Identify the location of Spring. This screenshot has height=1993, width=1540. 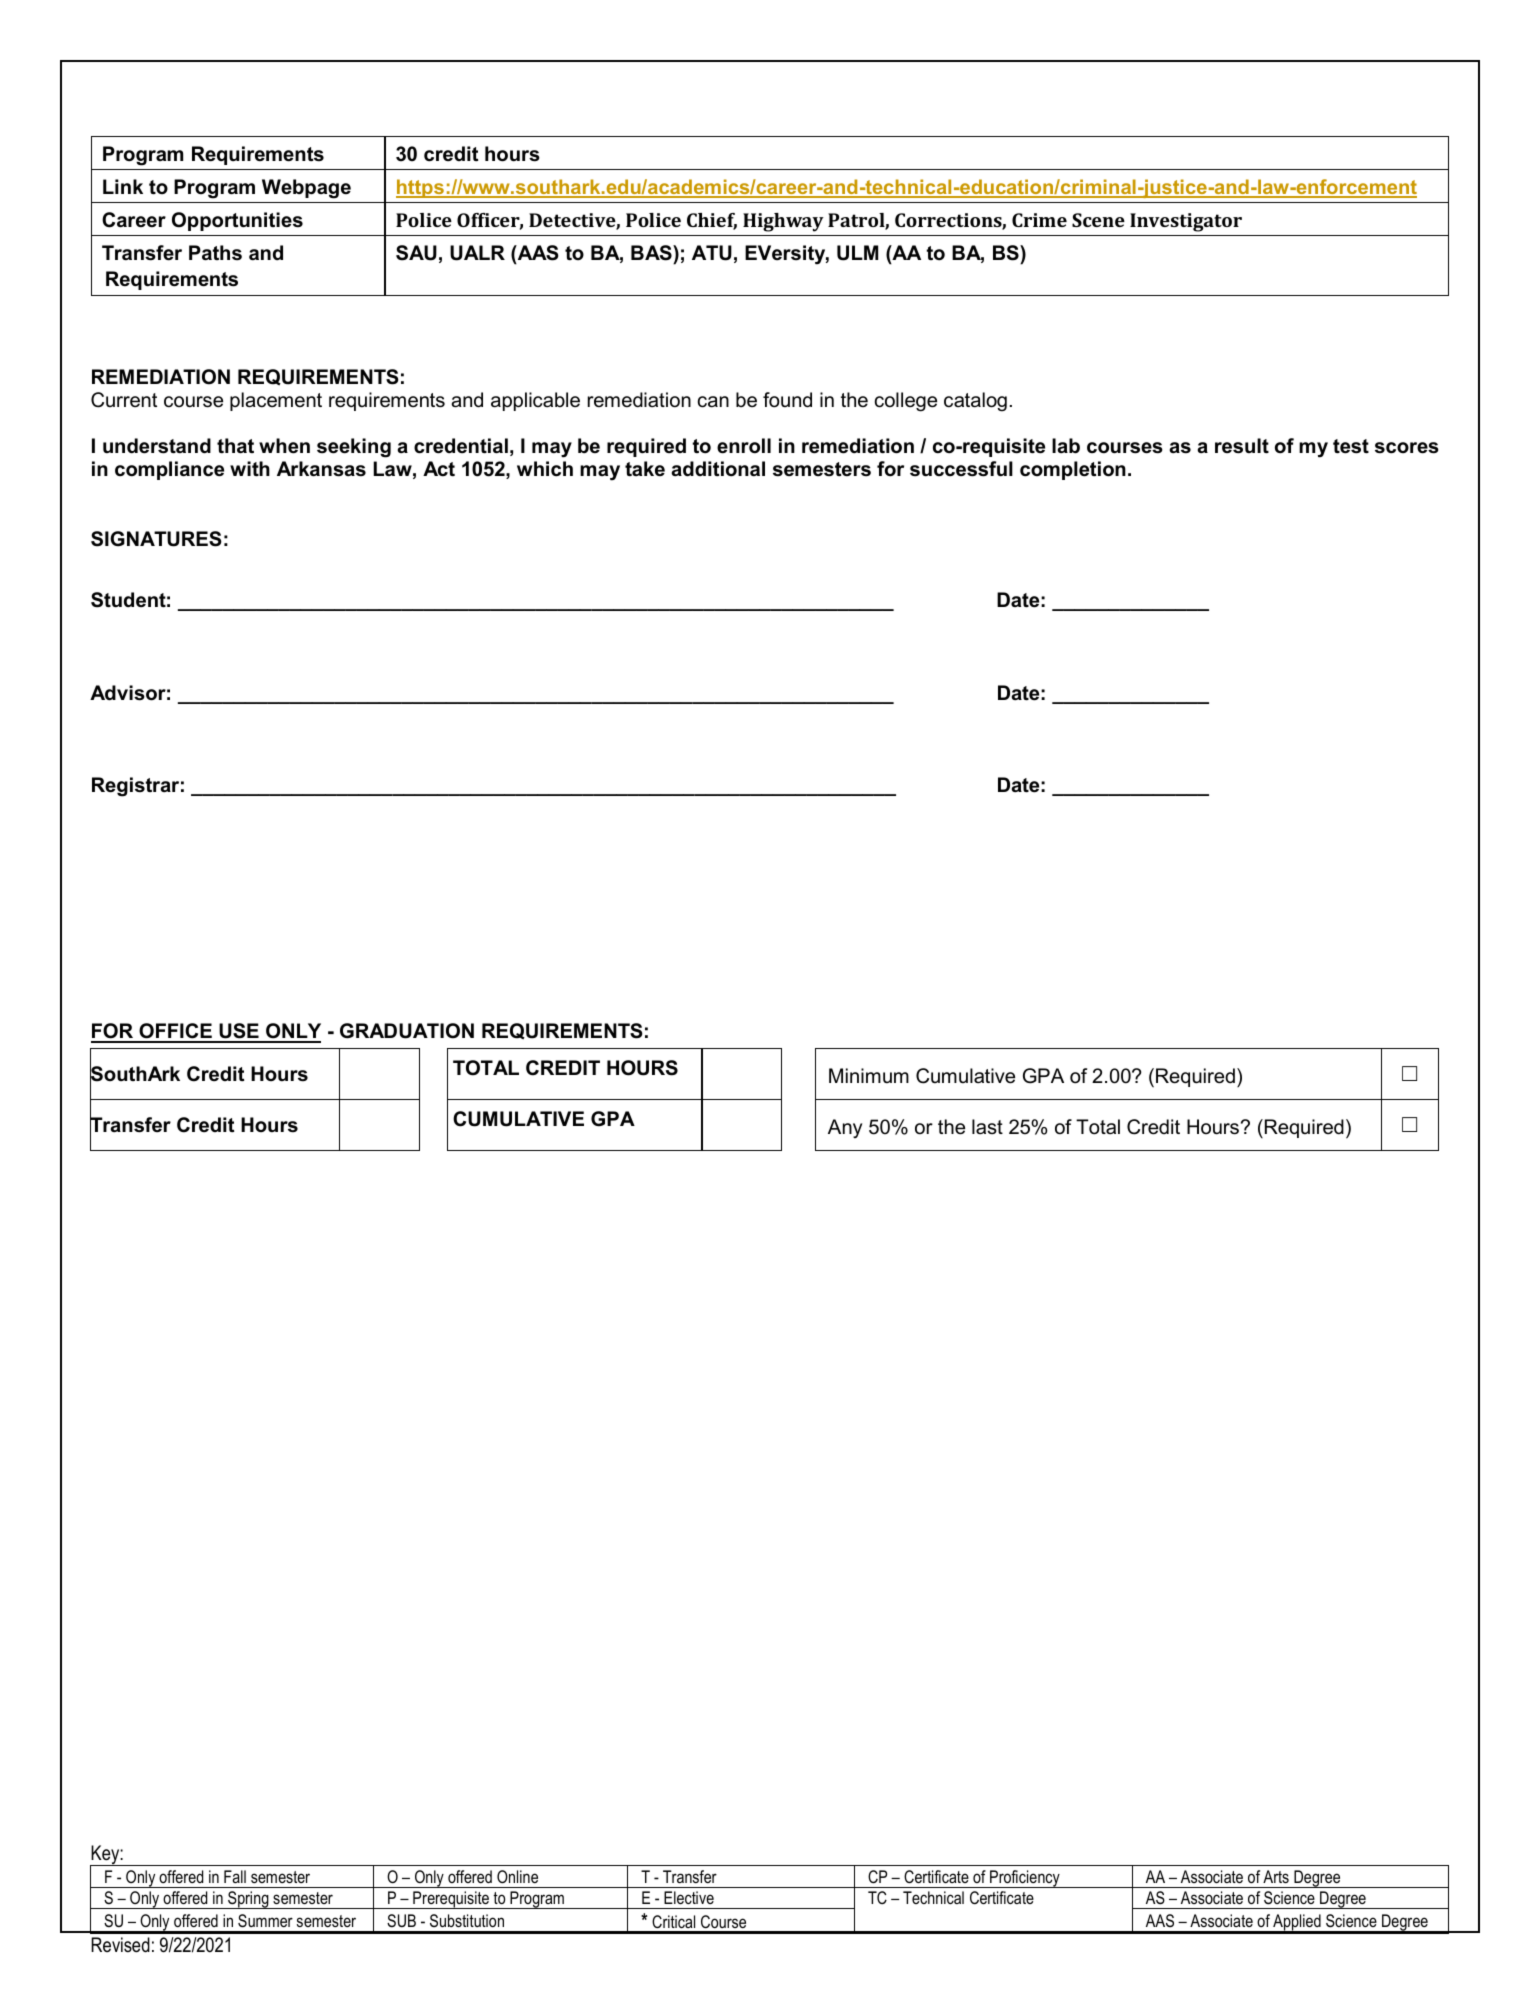
(248, 1900).
